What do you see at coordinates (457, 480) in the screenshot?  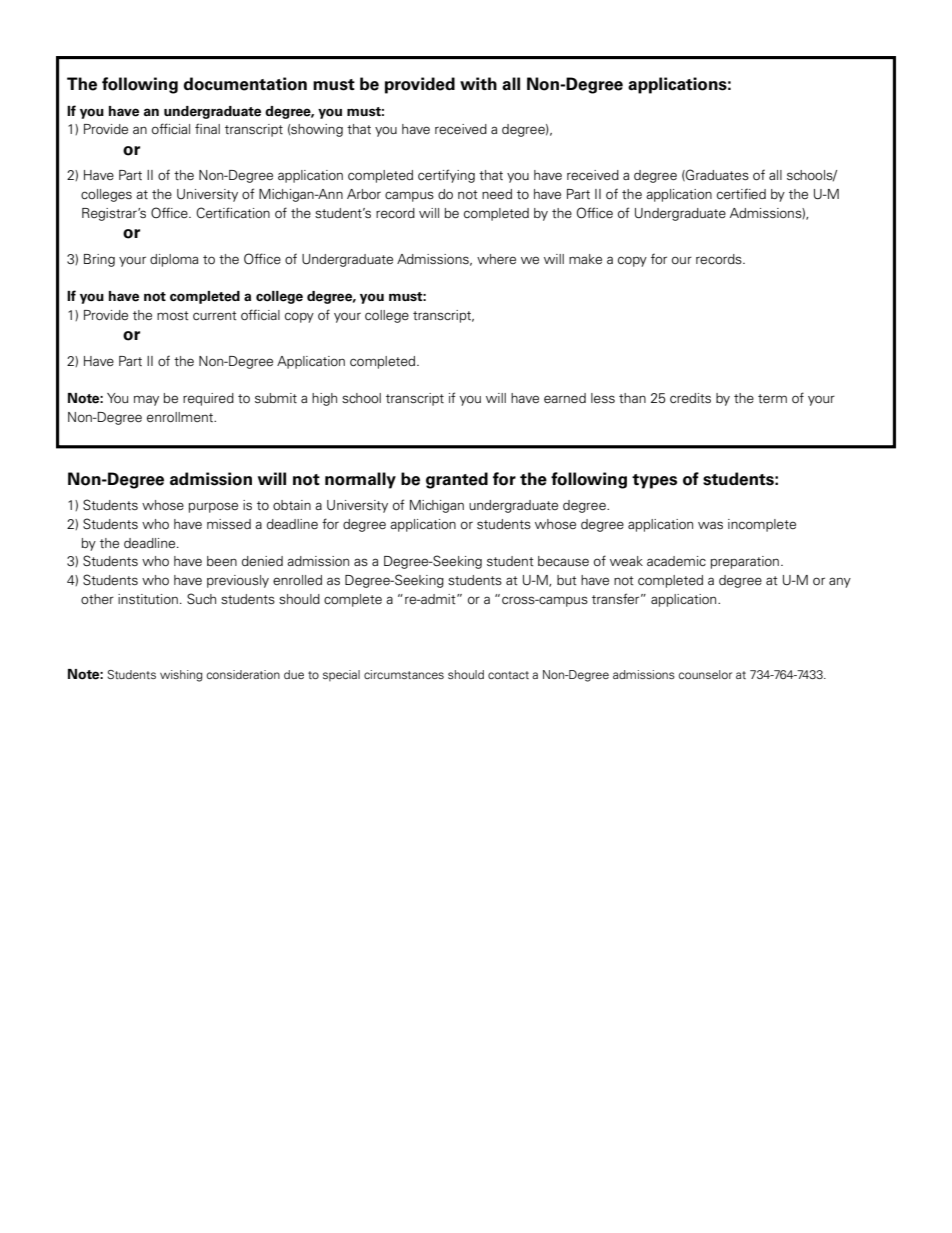 I see `granted` at bounding box center [457, 480].
